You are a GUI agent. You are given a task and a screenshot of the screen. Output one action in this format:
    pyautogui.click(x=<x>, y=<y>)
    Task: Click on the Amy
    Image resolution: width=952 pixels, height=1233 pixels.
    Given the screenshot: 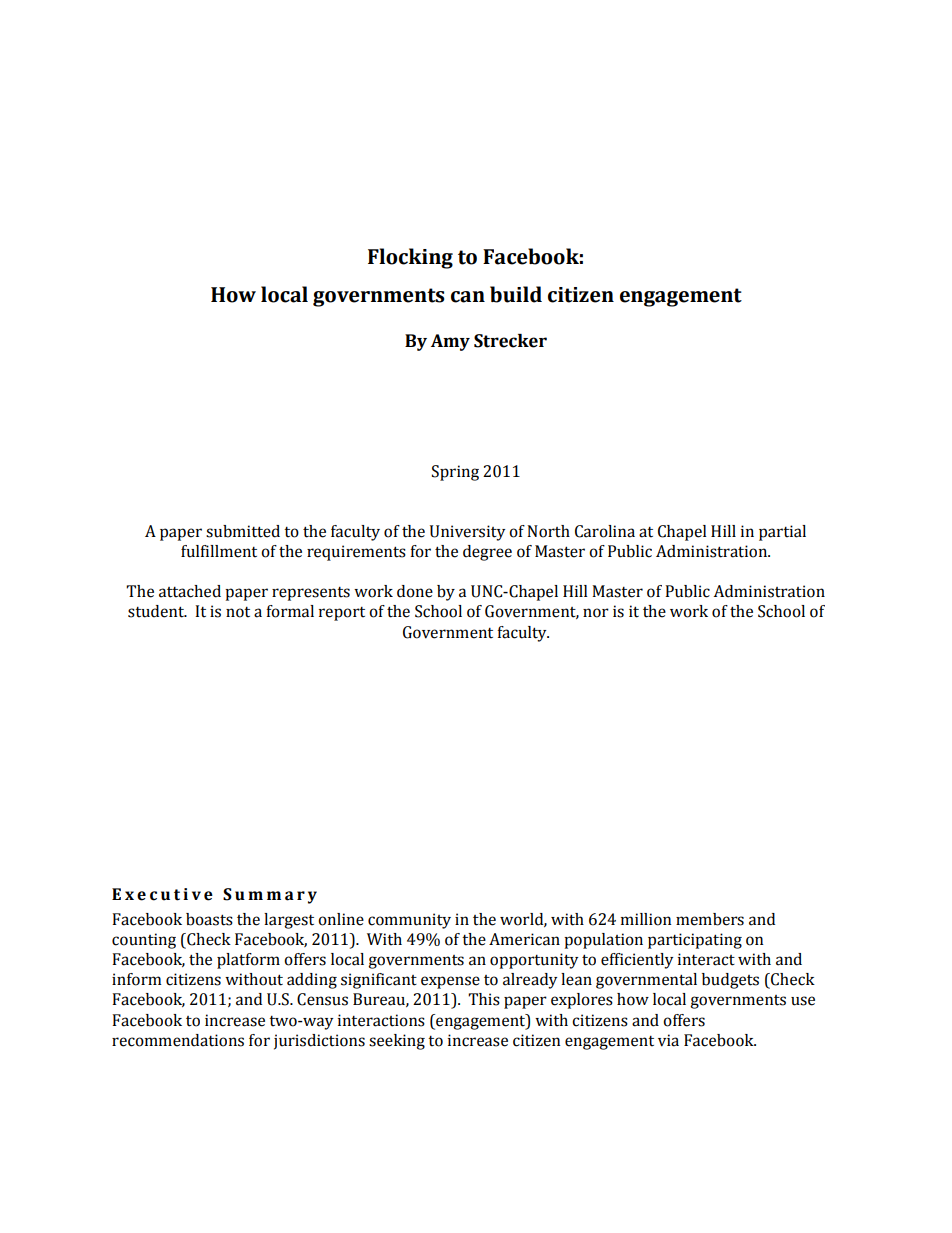 What is the action you would take?
    pyautogui.click(x=450, y=342)
